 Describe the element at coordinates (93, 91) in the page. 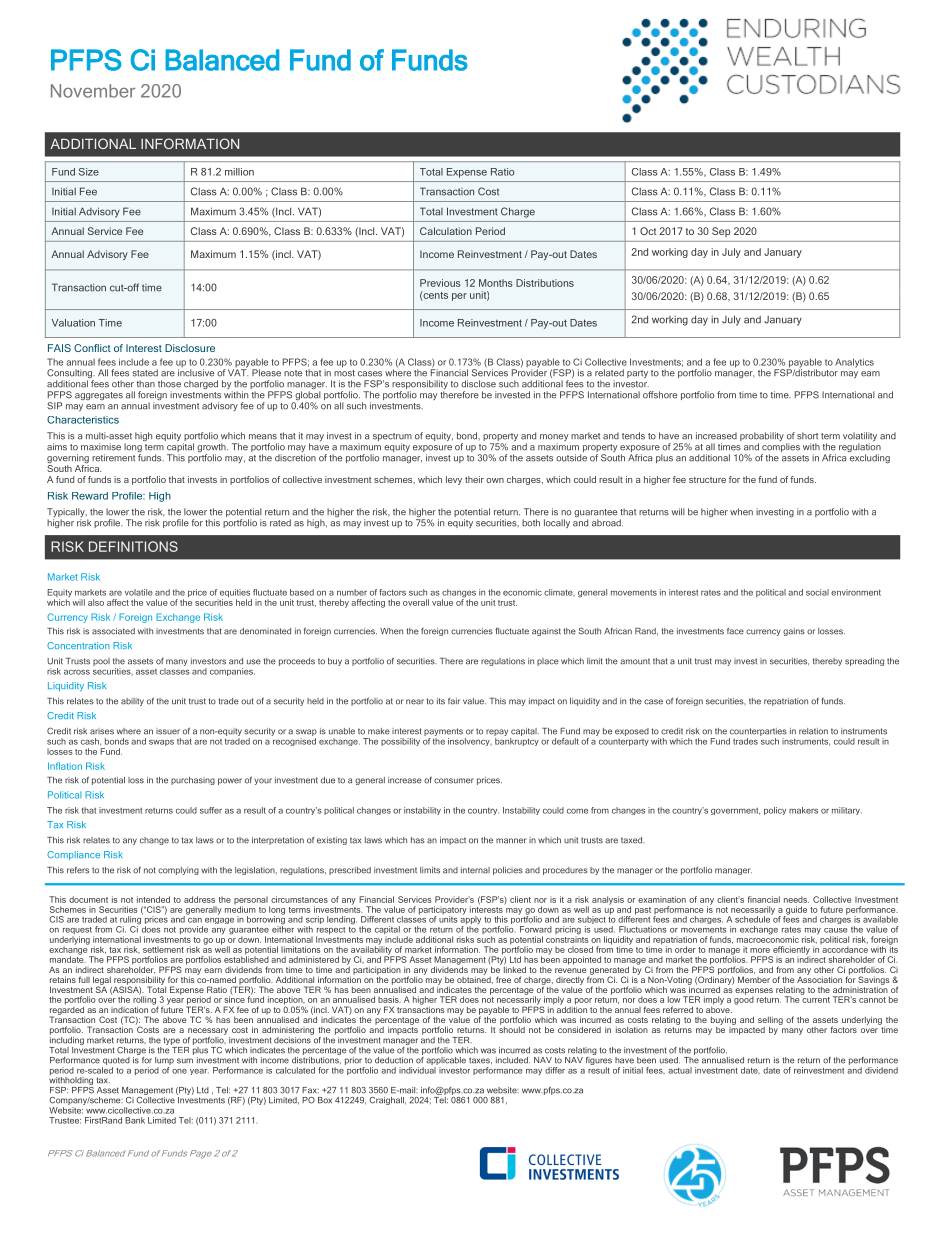

I see `November` at that location.
